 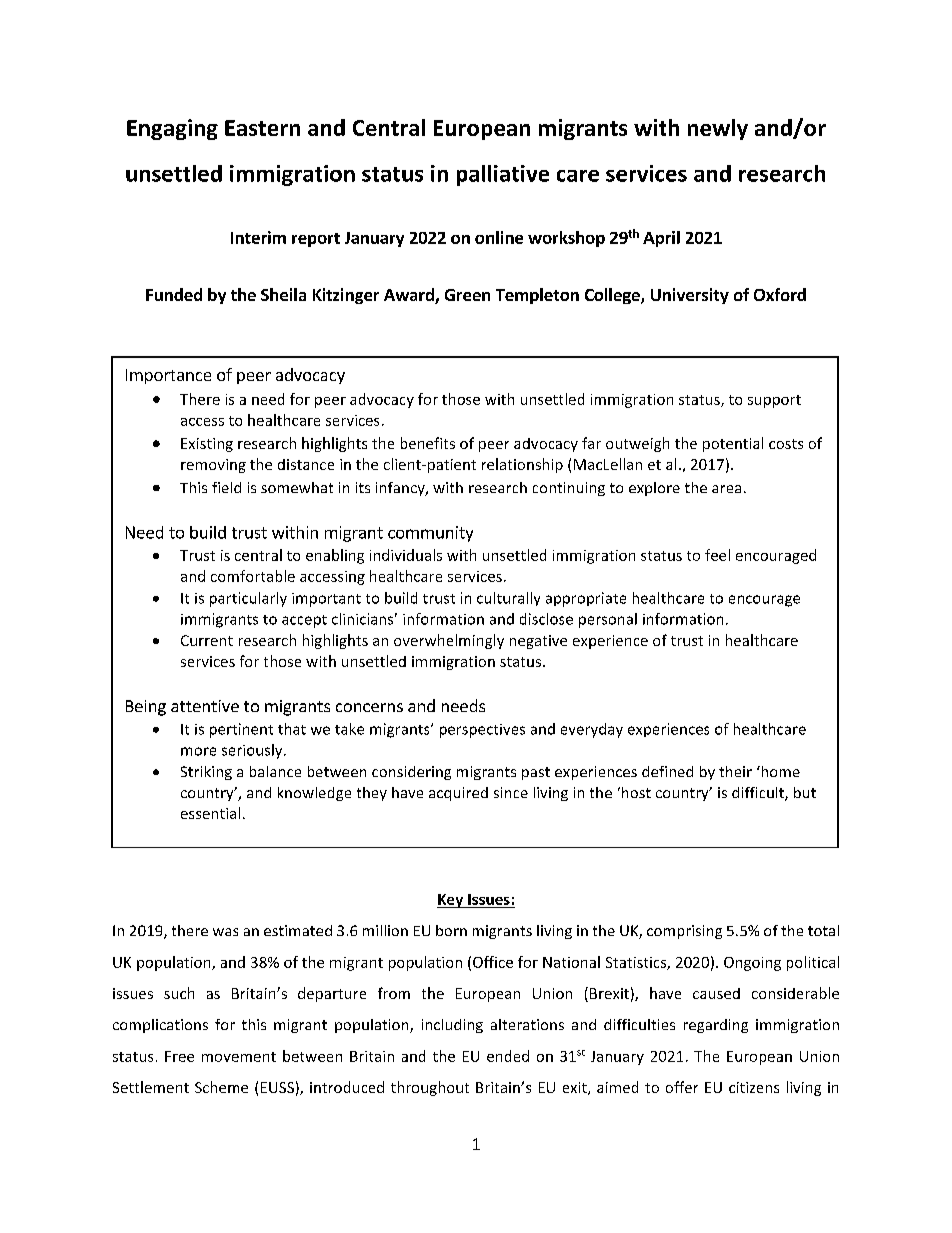 I want to click on palliative, so click(x=503, y=175).
